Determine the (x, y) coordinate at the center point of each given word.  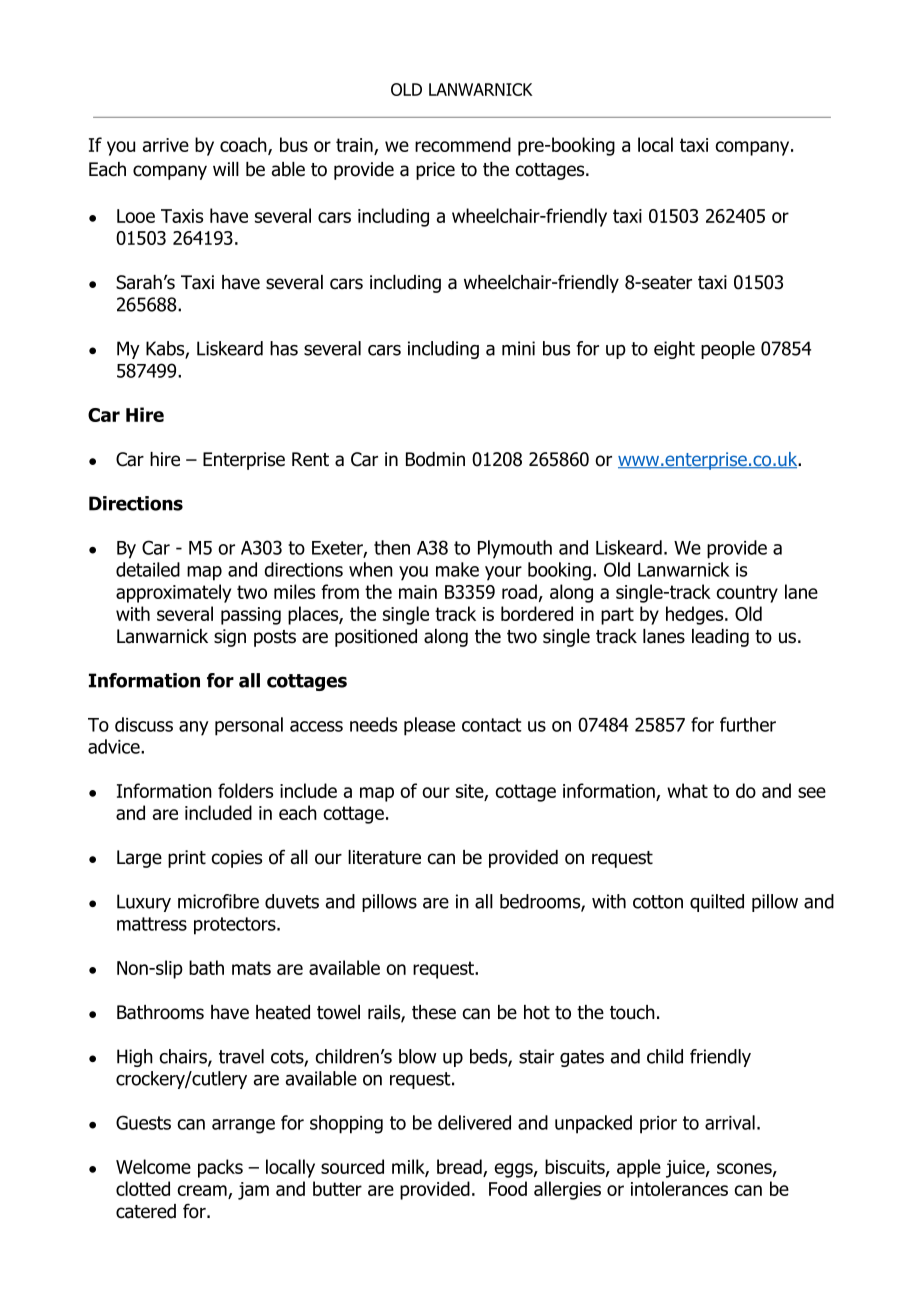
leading (720, 638)
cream (203, 1192)
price (435, 171)
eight (674, 350)
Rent (310, 459)
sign (230, 638)
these (434, 1012)
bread (459, 1166)
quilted (717, 903)
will (226, 169)
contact (492, 725)
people (728, 350)
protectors (236, 926)
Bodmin (435, 459)
